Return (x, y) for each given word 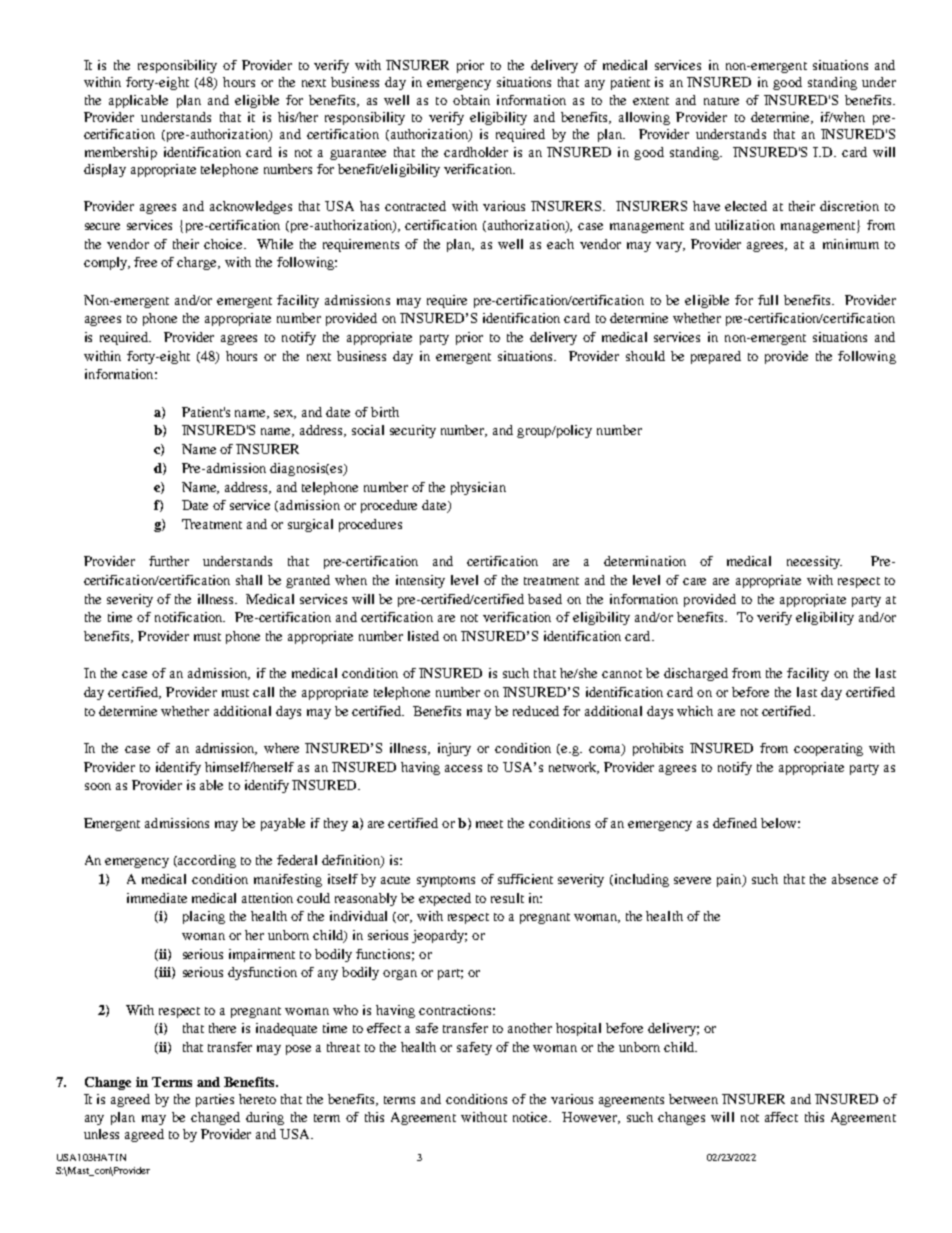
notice (532, 1117)
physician (478, 488)
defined (735, 823)
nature (721, 101)
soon (98, 786)
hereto (257, 1099)
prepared (716, 357)
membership (121, 153)
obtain (471, 100)
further (169, 561)
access (463, 768)
